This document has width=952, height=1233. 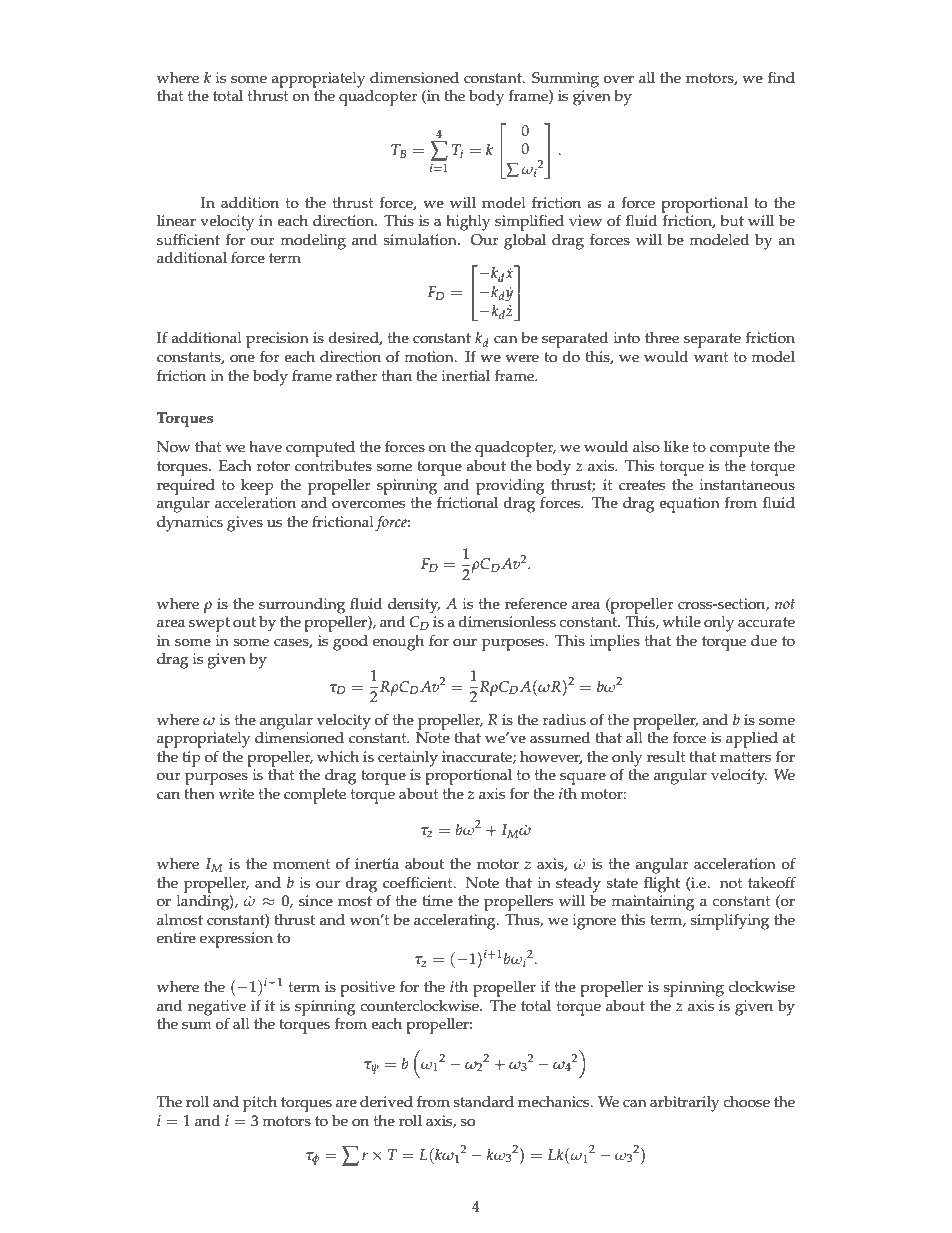 I want to click on Summing, so click(x=565, y=80).
